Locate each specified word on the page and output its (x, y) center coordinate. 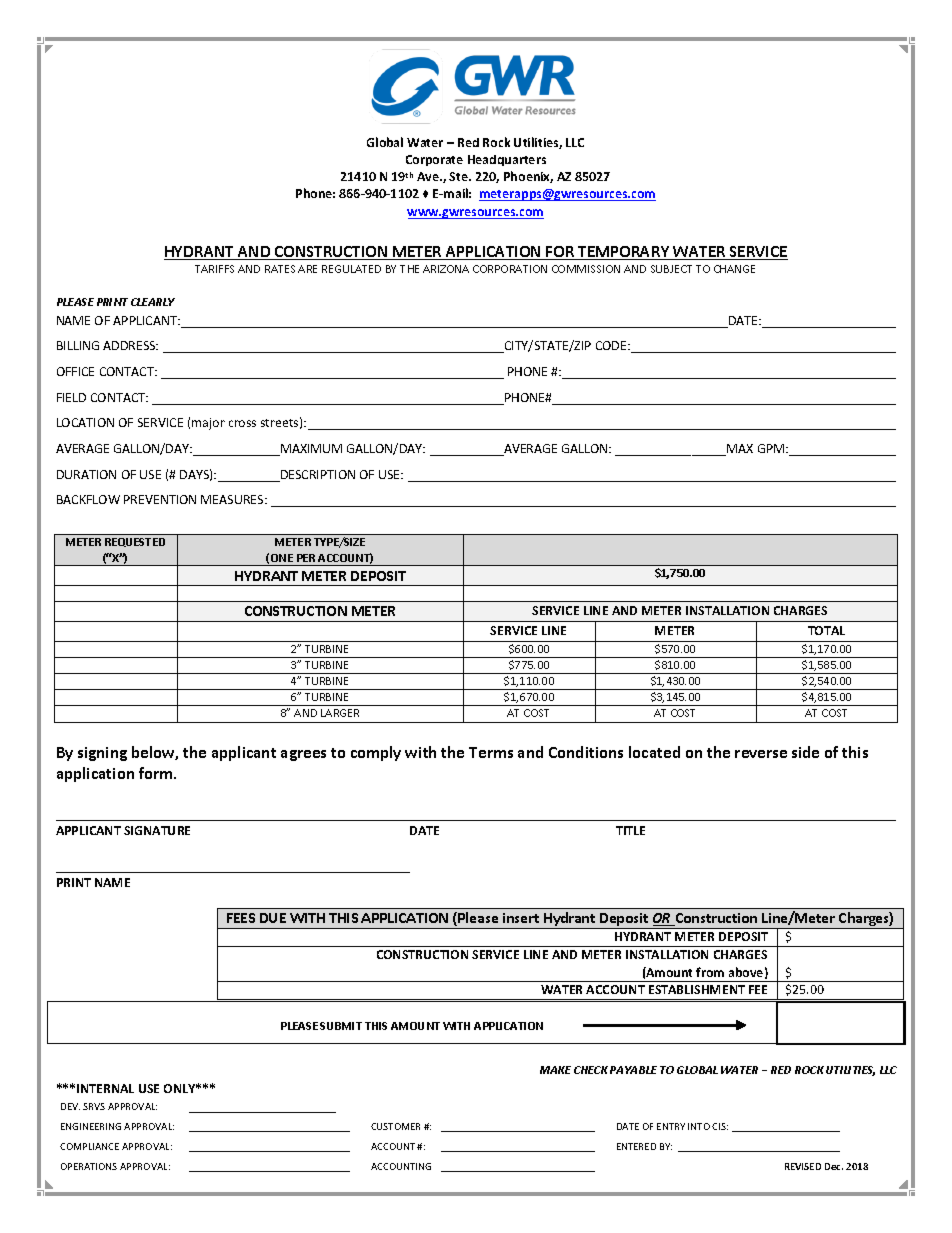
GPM (772, 448)
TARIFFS (214, 269)
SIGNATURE (157, 830)
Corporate (434, 160)
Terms (491, 752)
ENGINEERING (91, 1126)
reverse (761, 754)
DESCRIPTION (317, 476)
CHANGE (734, 269)
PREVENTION (160, 499)
